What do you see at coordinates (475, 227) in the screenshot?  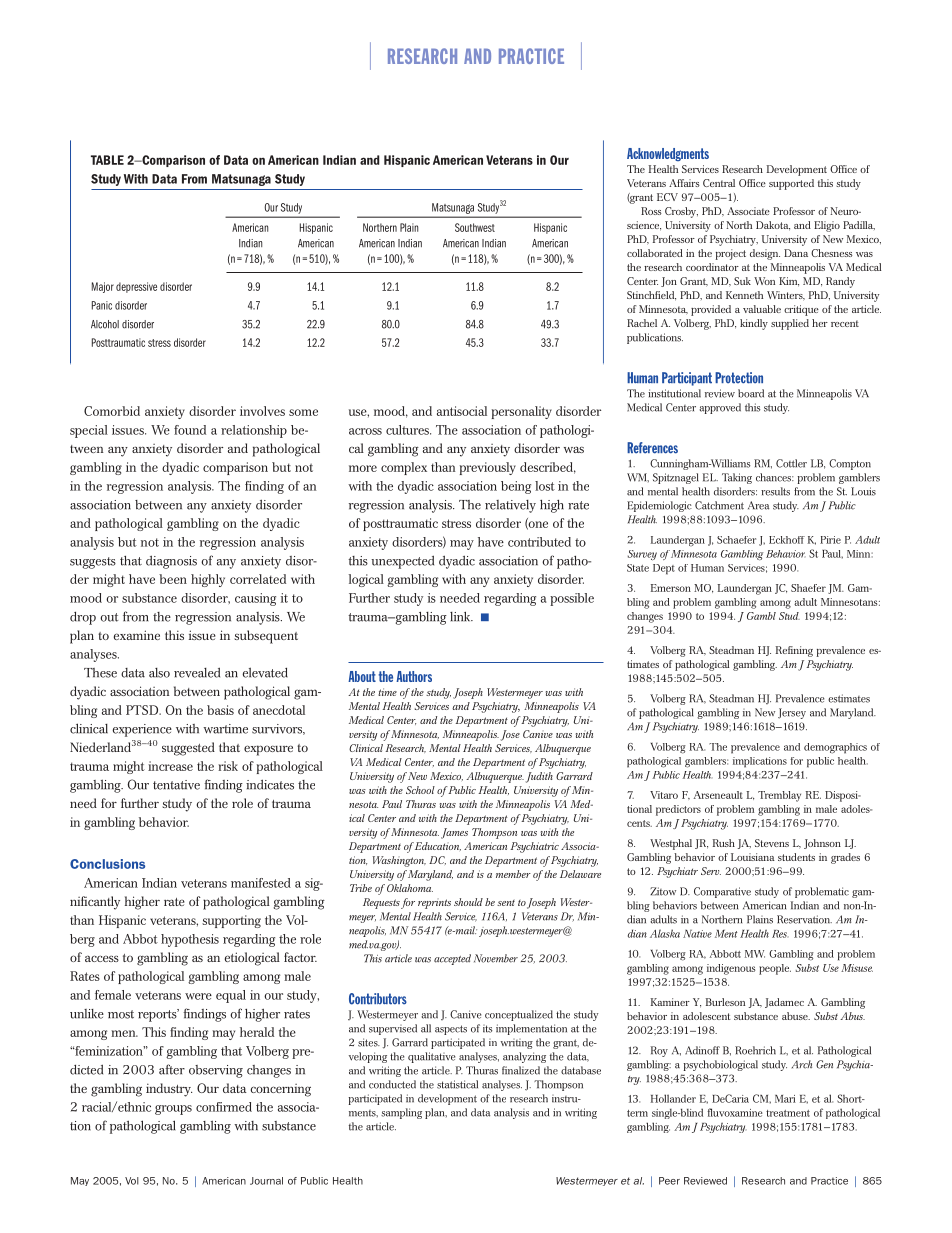 I see `Southwest` at bounding box center [475, 227].
